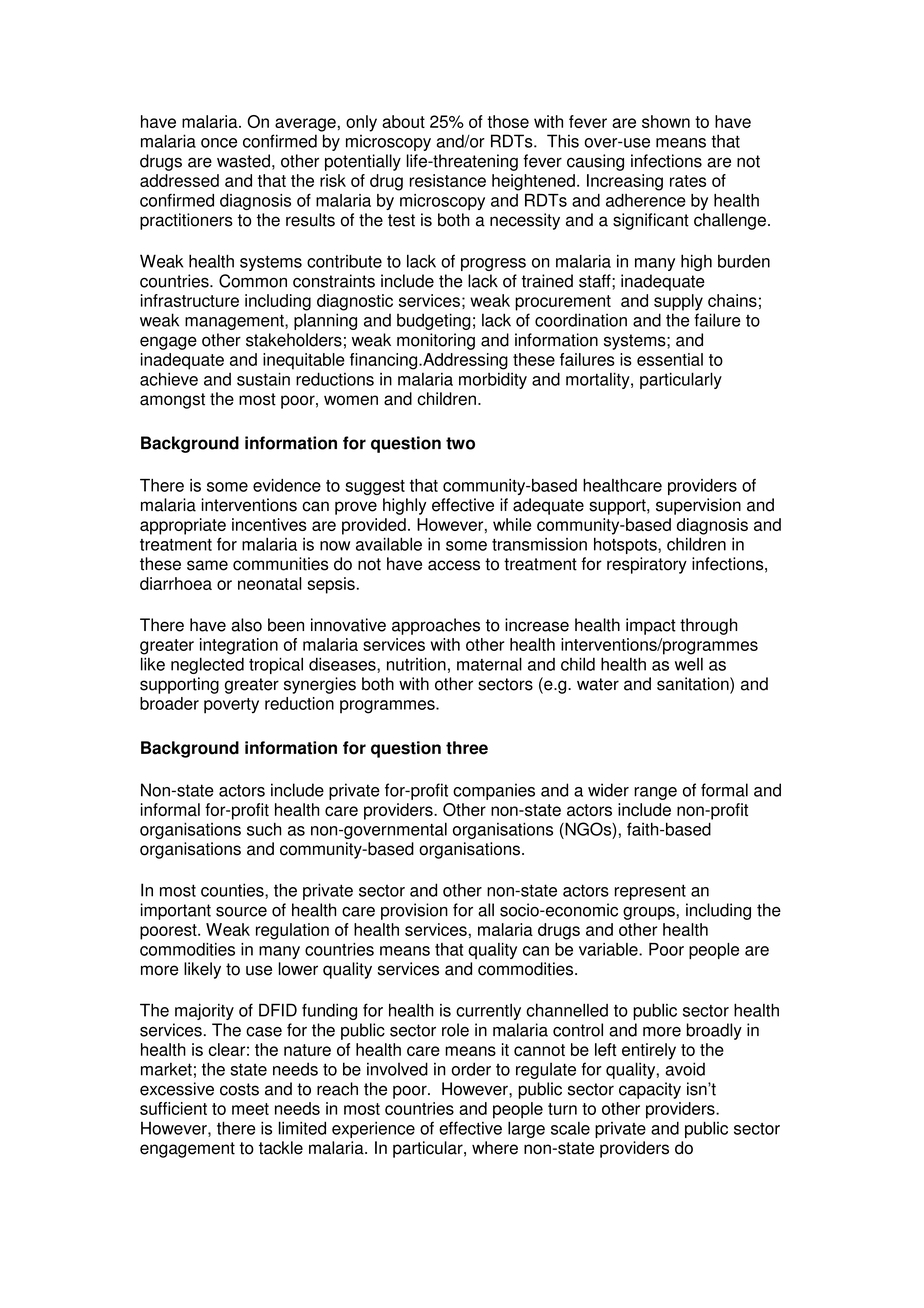  Describe the element at coordinates (651, 626) in the image. I see `impact` at that location.
